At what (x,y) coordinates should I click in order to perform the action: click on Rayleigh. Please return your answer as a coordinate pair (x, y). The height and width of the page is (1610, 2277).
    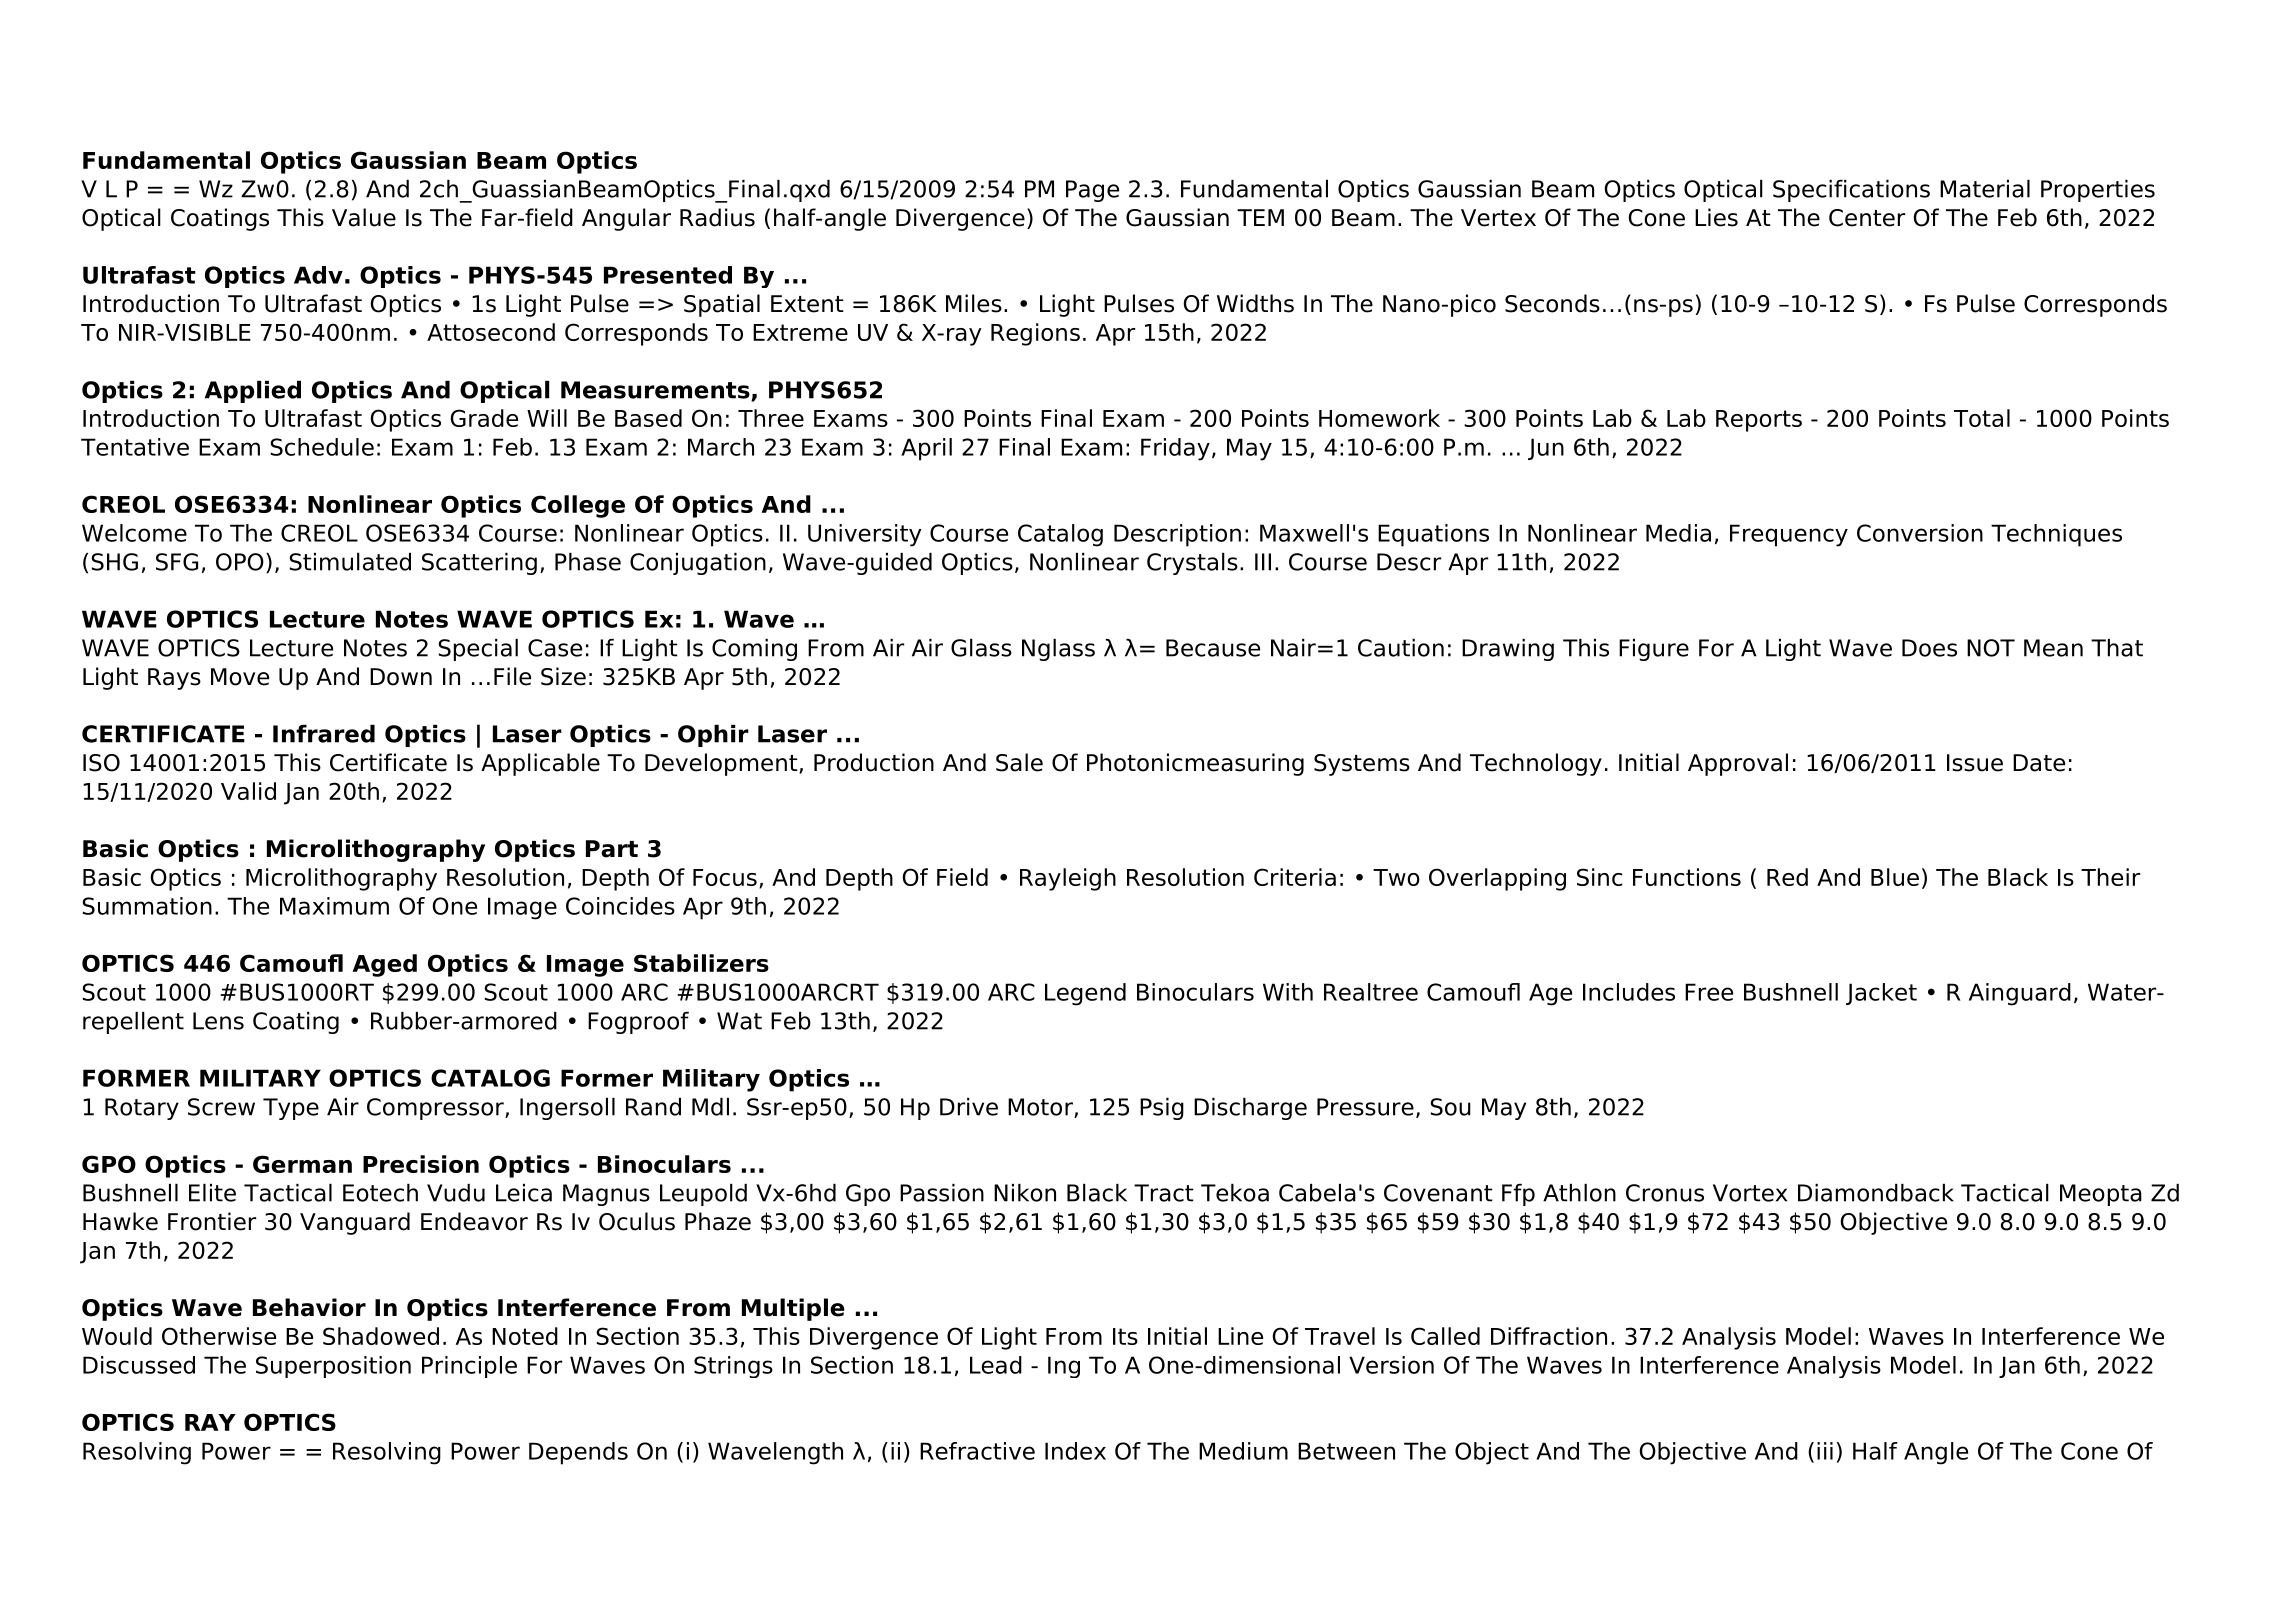
    Looking at the image, I should click on (1068, 879).
